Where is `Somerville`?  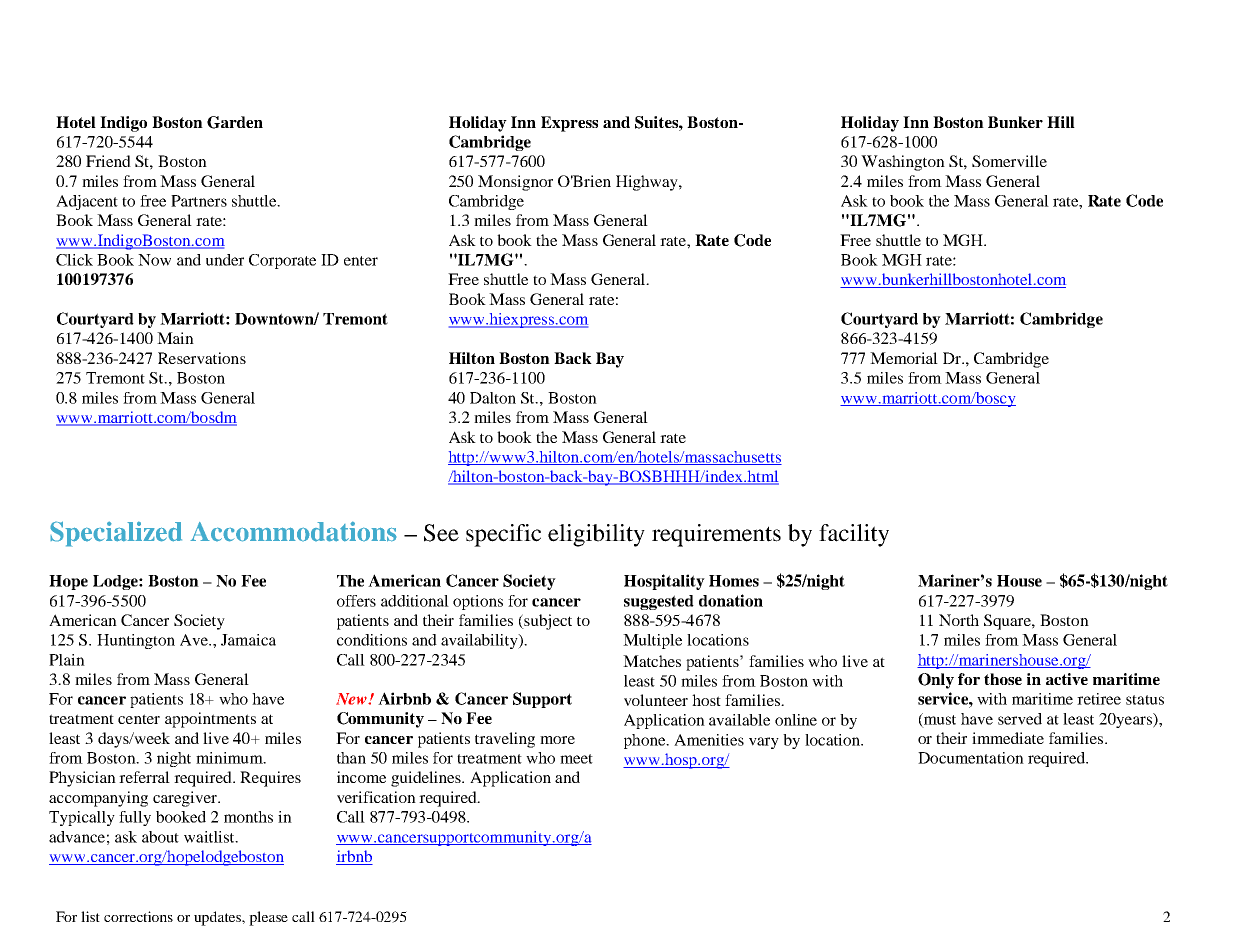
Somerville is located at coordinates (1009, 161).
